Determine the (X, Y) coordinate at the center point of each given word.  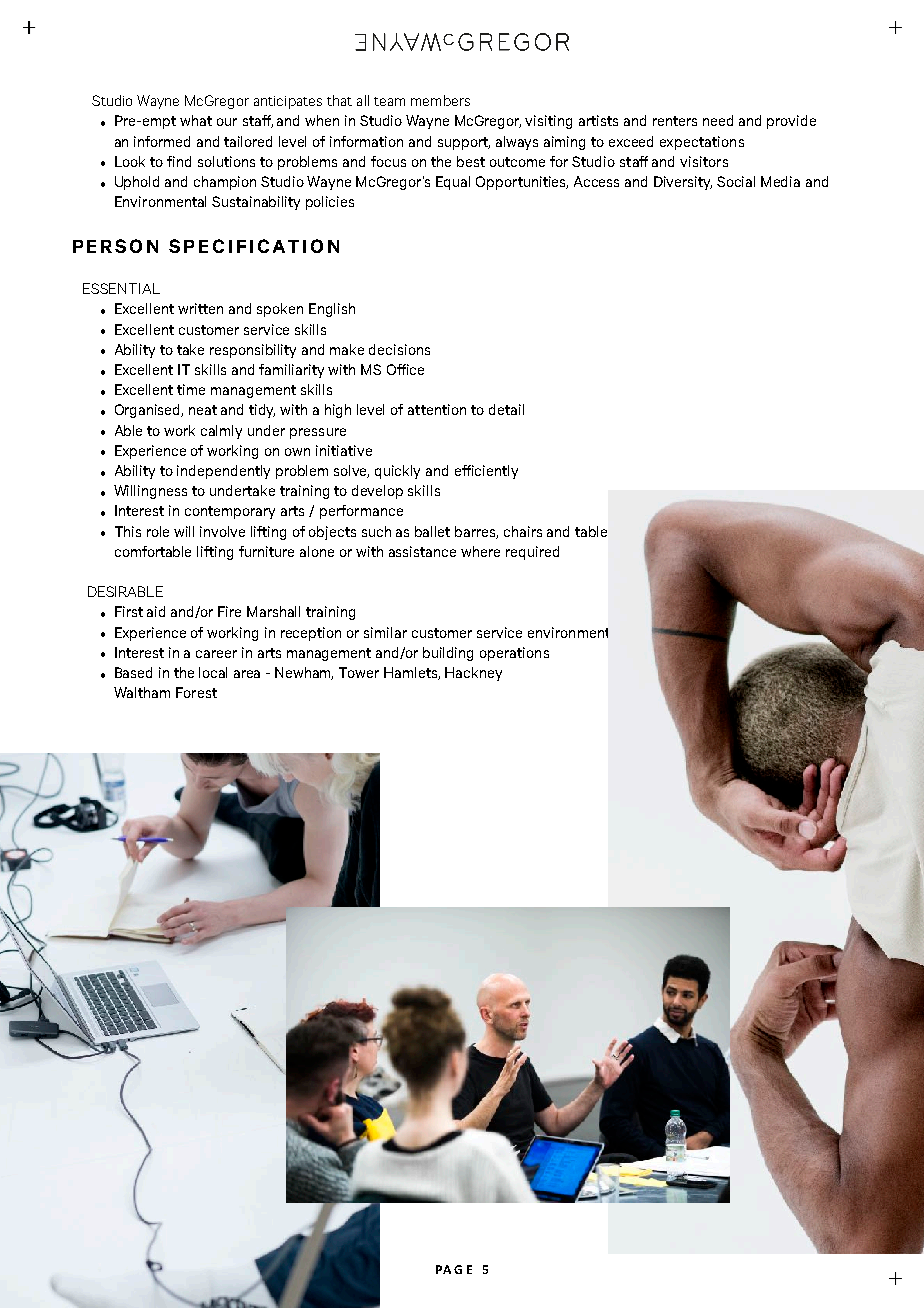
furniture (266, 551)
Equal (453, 183)
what (196, 120)
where (480, 551)
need (718, 120)
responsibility (253, 351)
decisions (399, 349)
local (213, 672)
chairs (523, 531)
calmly (221, 432)
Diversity (683, 183)
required (532, 553)
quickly (397, 472)
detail (506, 409)
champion (225, 183)
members (440, 100)
